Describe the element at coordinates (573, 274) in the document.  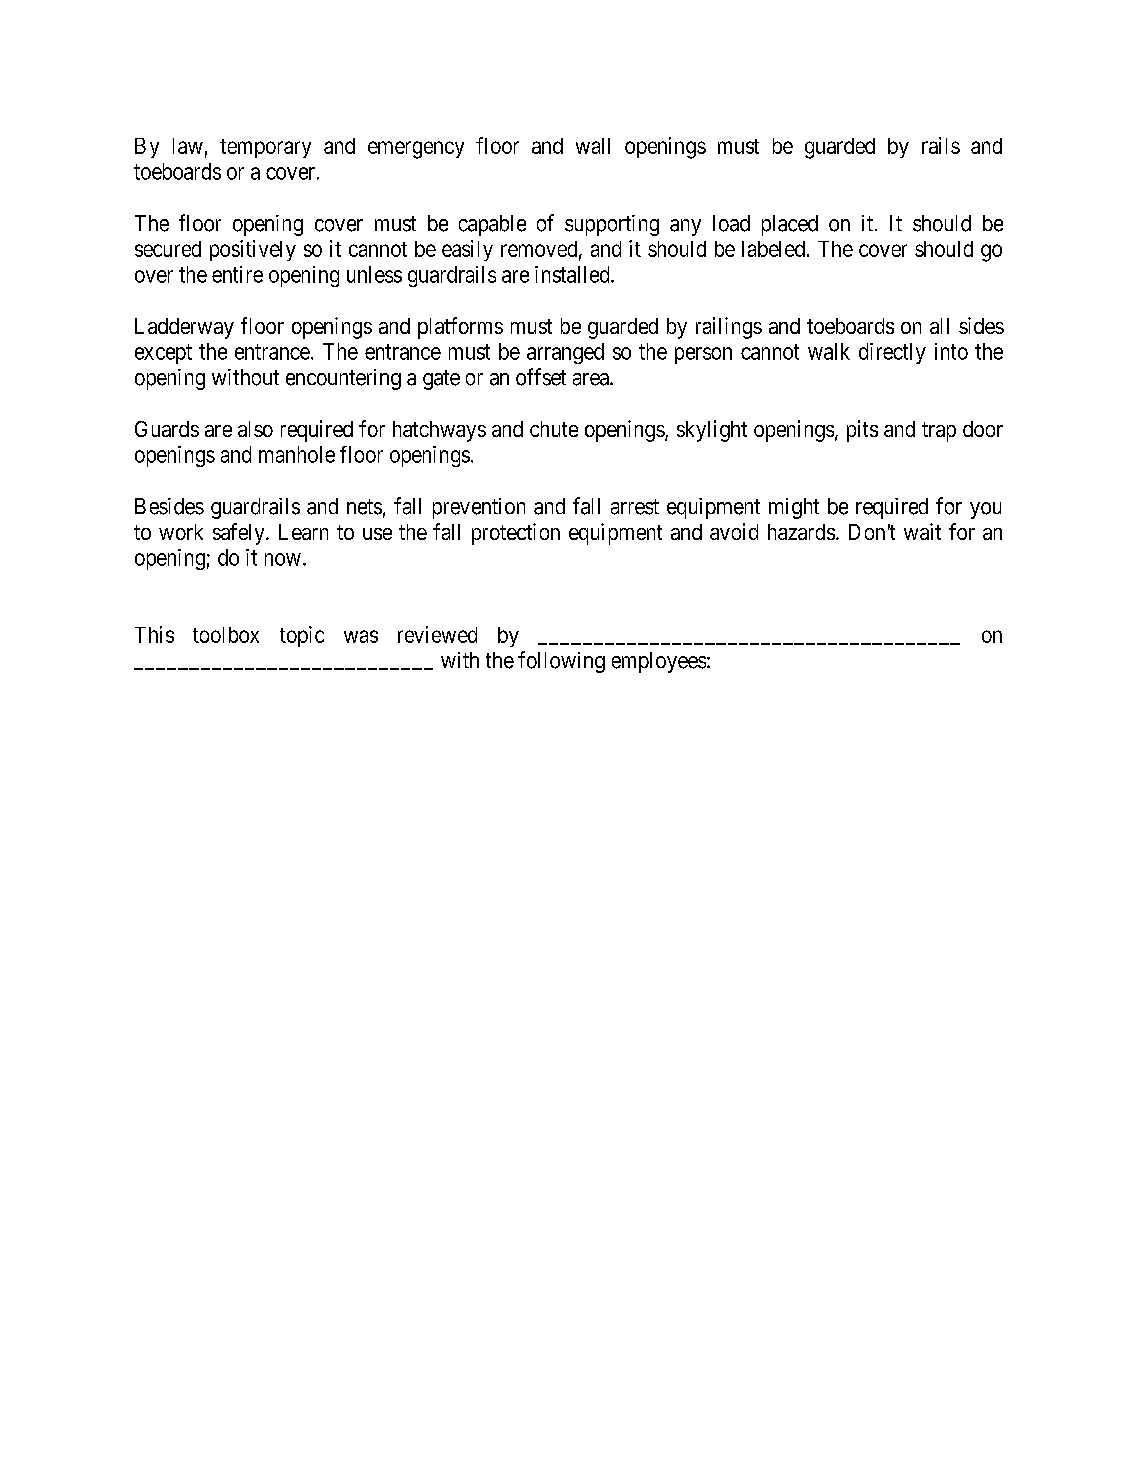
I see `installed` at that location.
